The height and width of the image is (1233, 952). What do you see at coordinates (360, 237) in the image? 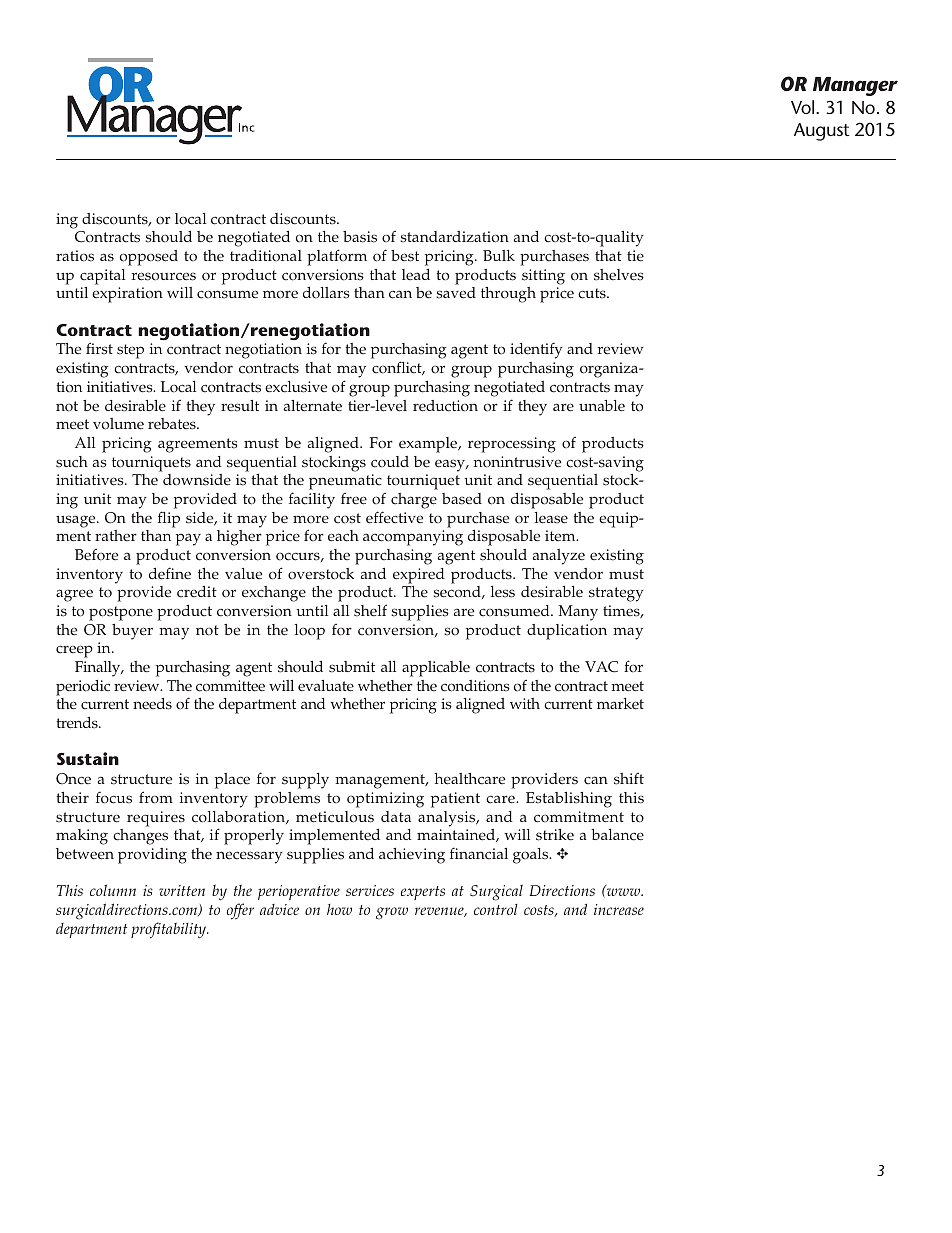
I see `basis` at bounding box center [360, 237].
